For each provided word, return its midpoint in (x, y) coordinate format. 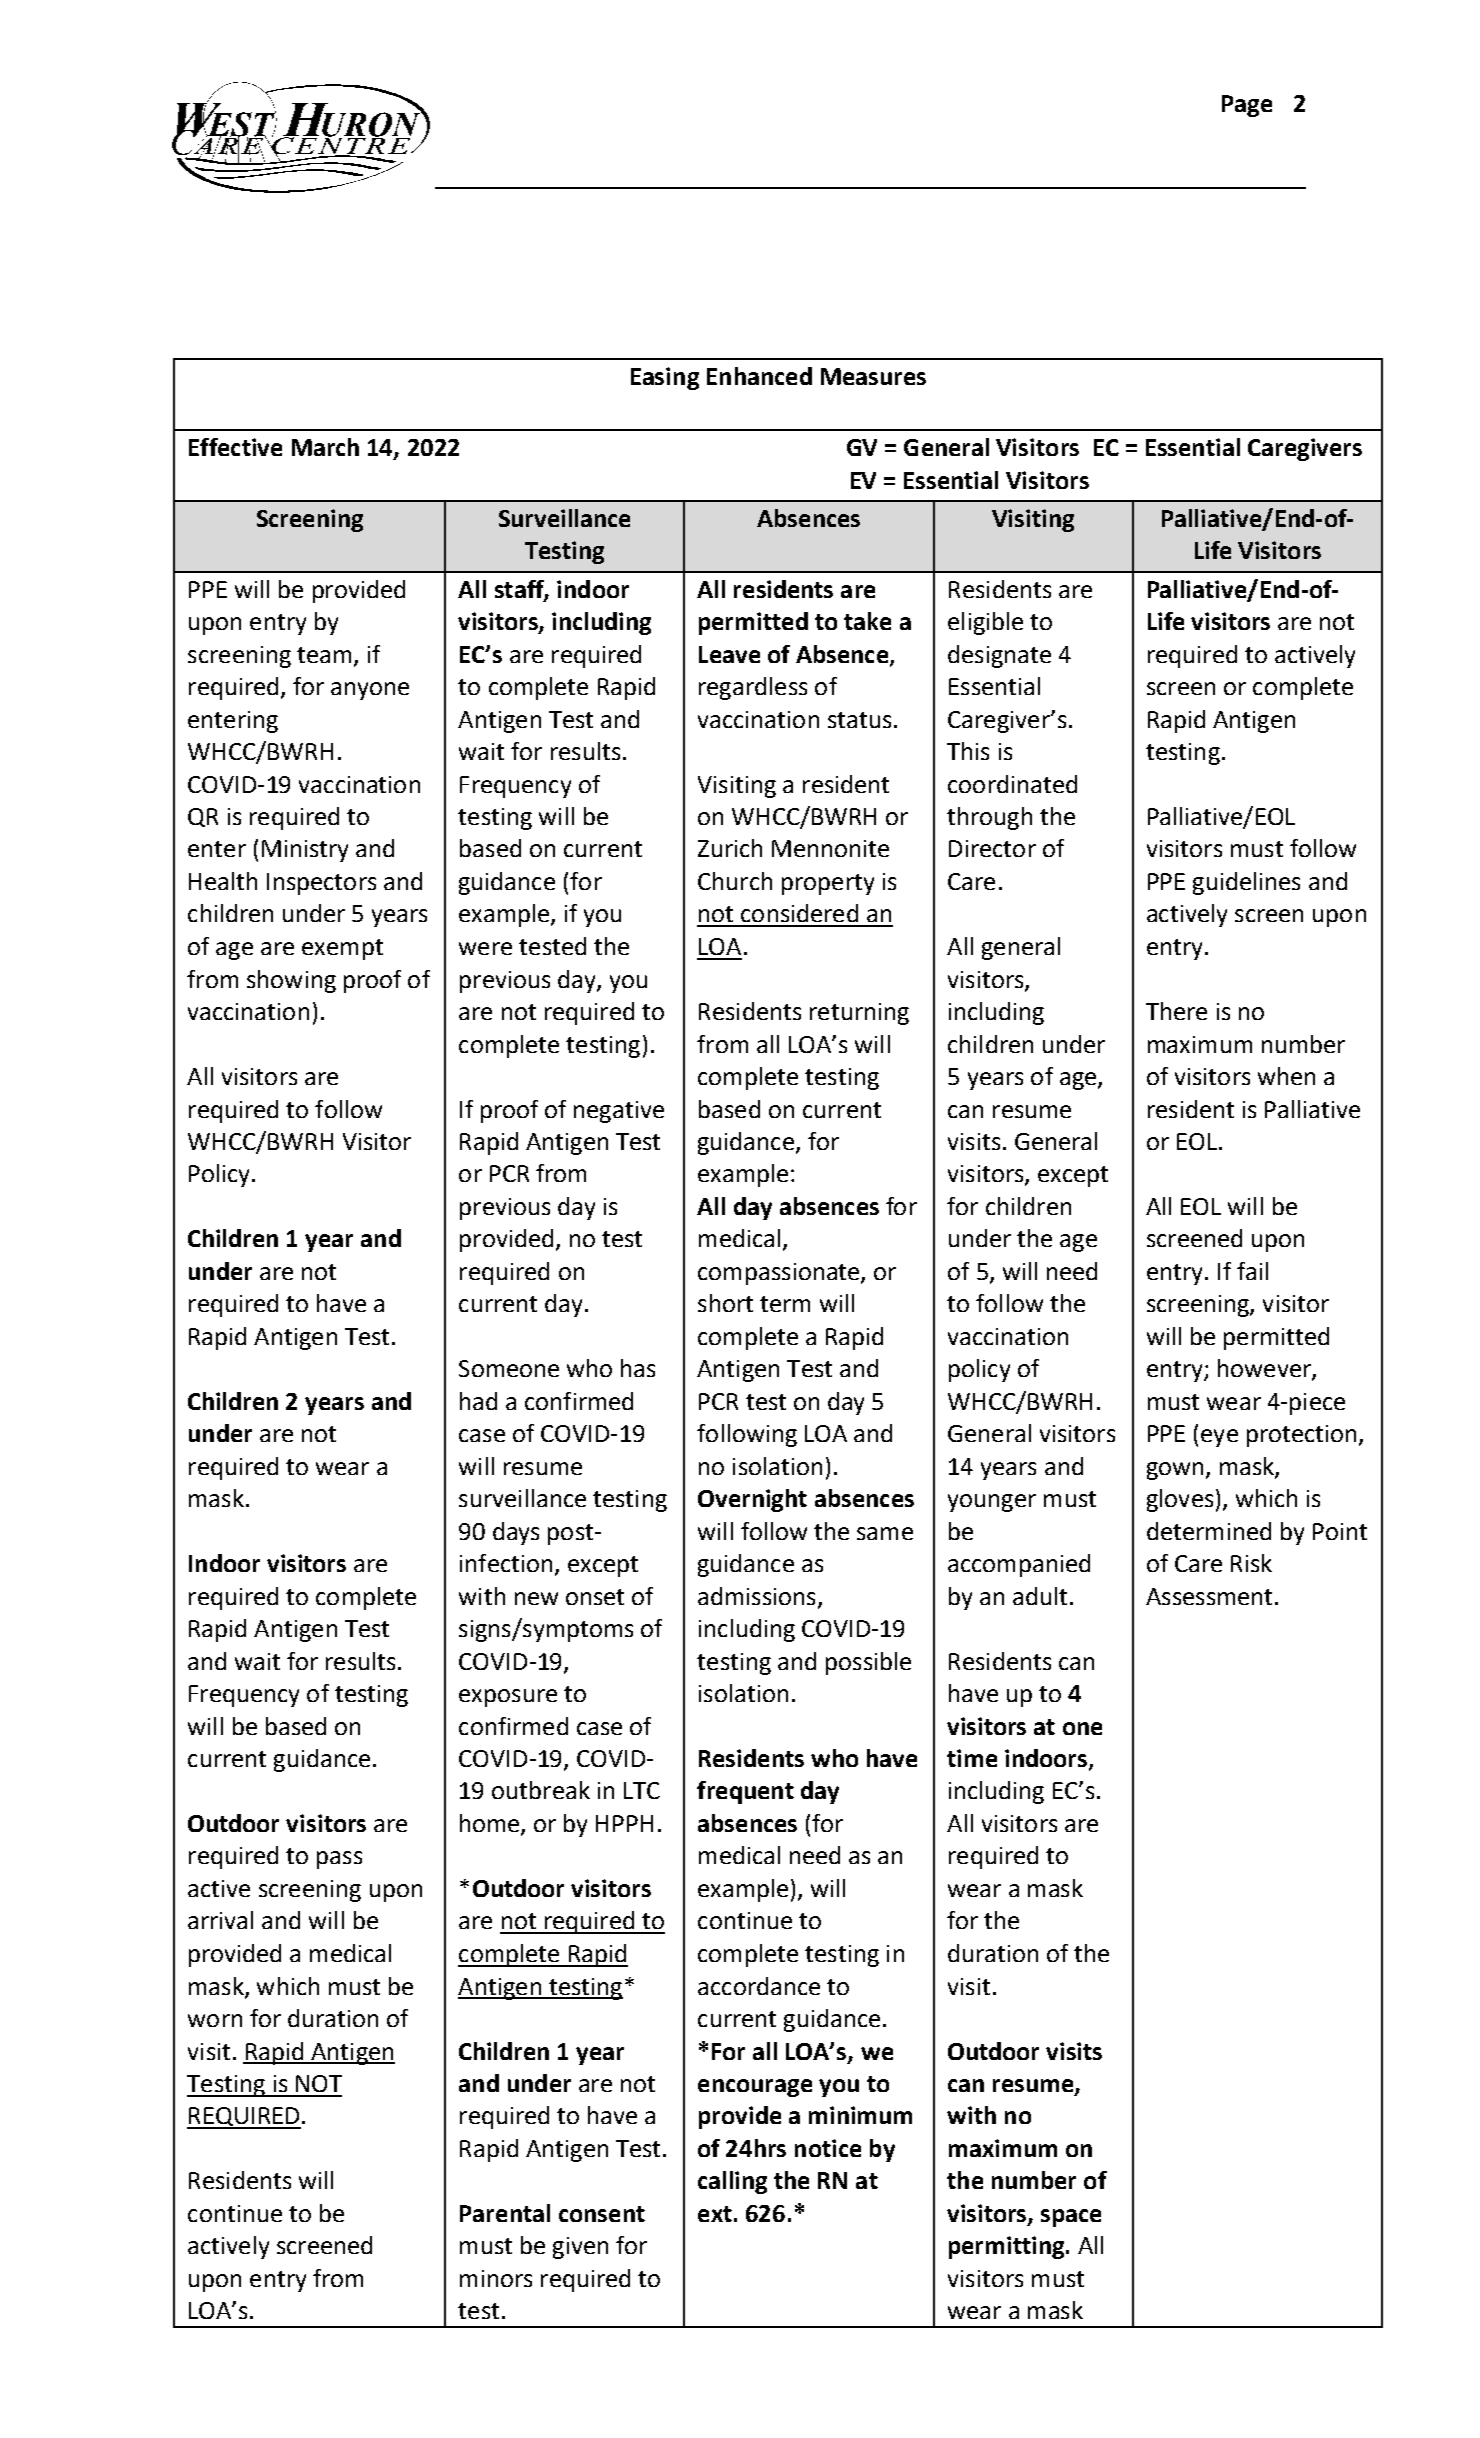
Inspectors (321, 884)
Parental (505, 2213)
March (325, 447)
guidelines (1246, 883)
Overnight (752, 1500)
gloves (1180, 1500)
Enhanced (759, 376)
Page (1247, 106)
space (1071, 2218)
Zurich (730, 848)
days (516, 1533)
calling (732, 2182)
